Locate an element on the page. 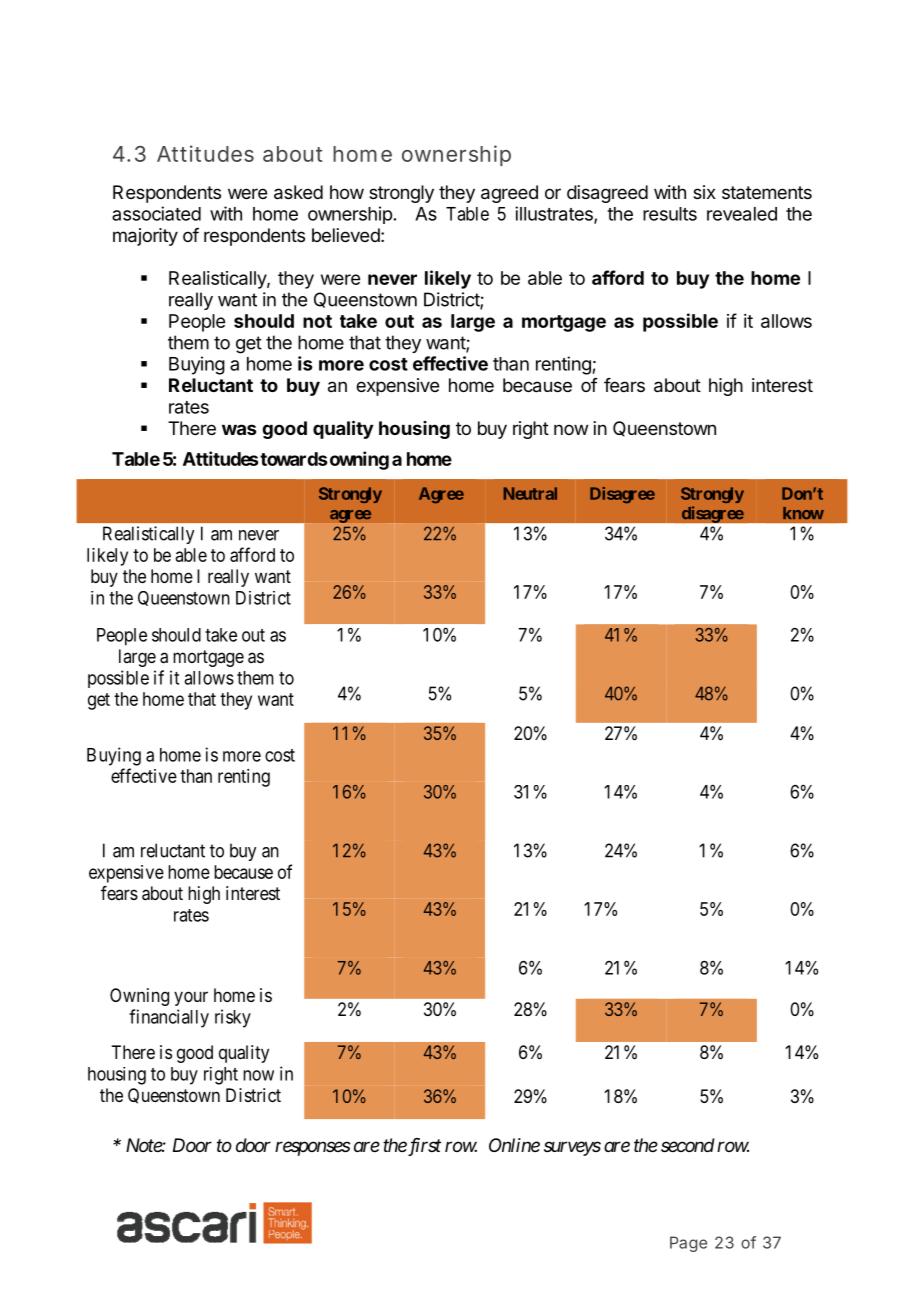 The width and height of the document is (924, 1308). know is located at coordinates (803, 513).
